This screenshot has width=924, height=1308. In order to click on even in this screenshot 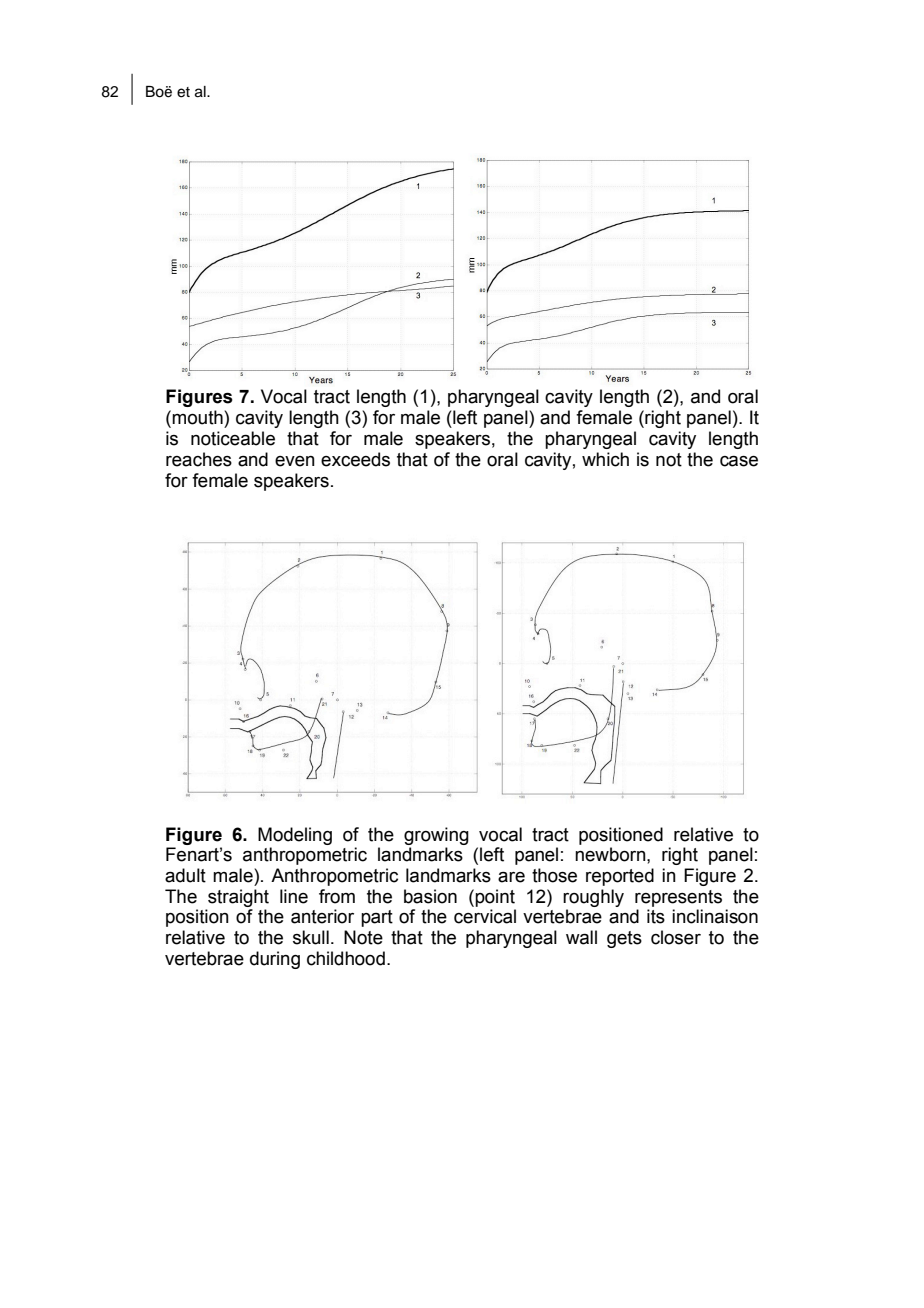, I will do `click(295, 461)`.
